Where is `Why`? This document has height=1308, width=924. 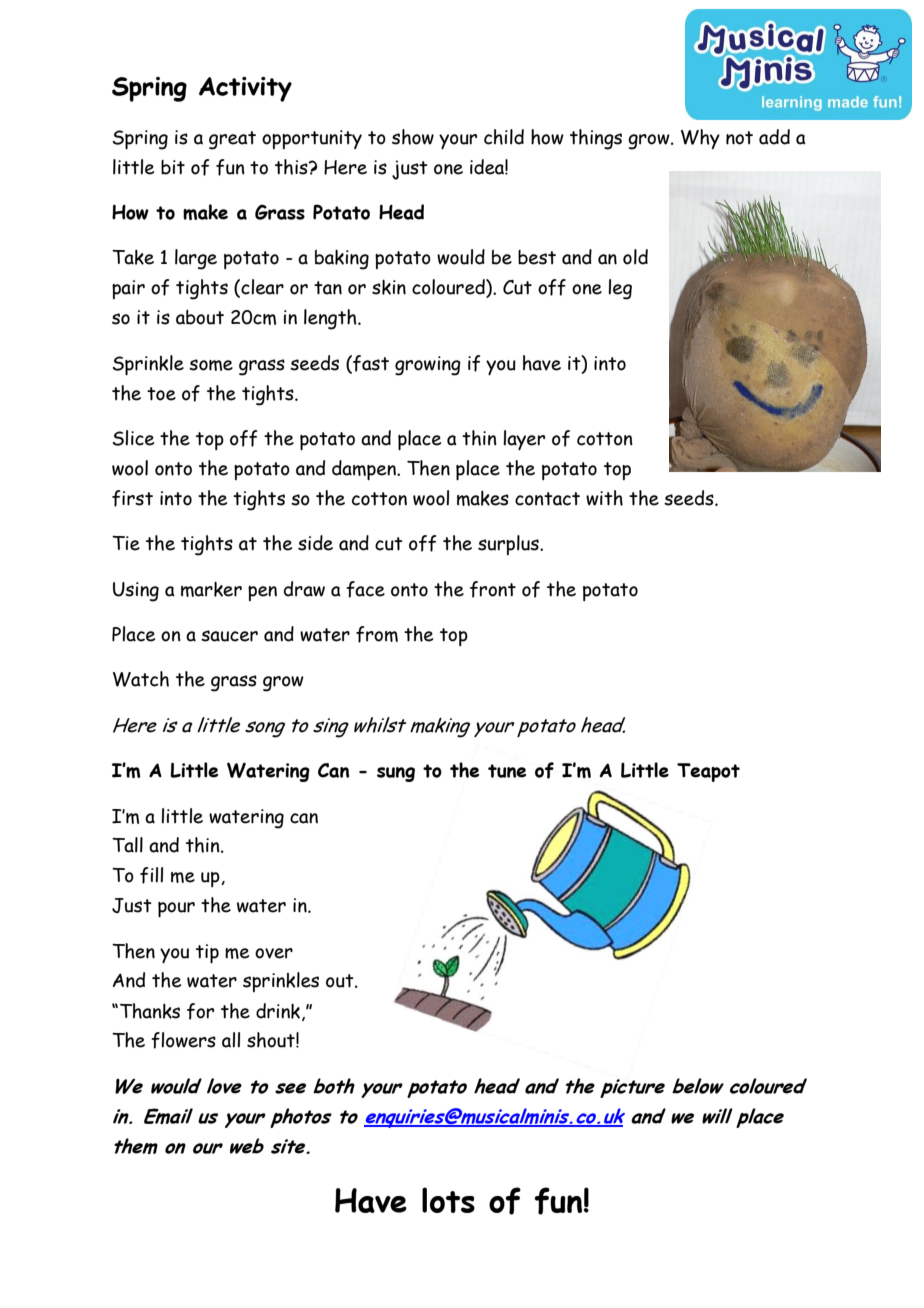
Why is located at coordinates (700, 139).
